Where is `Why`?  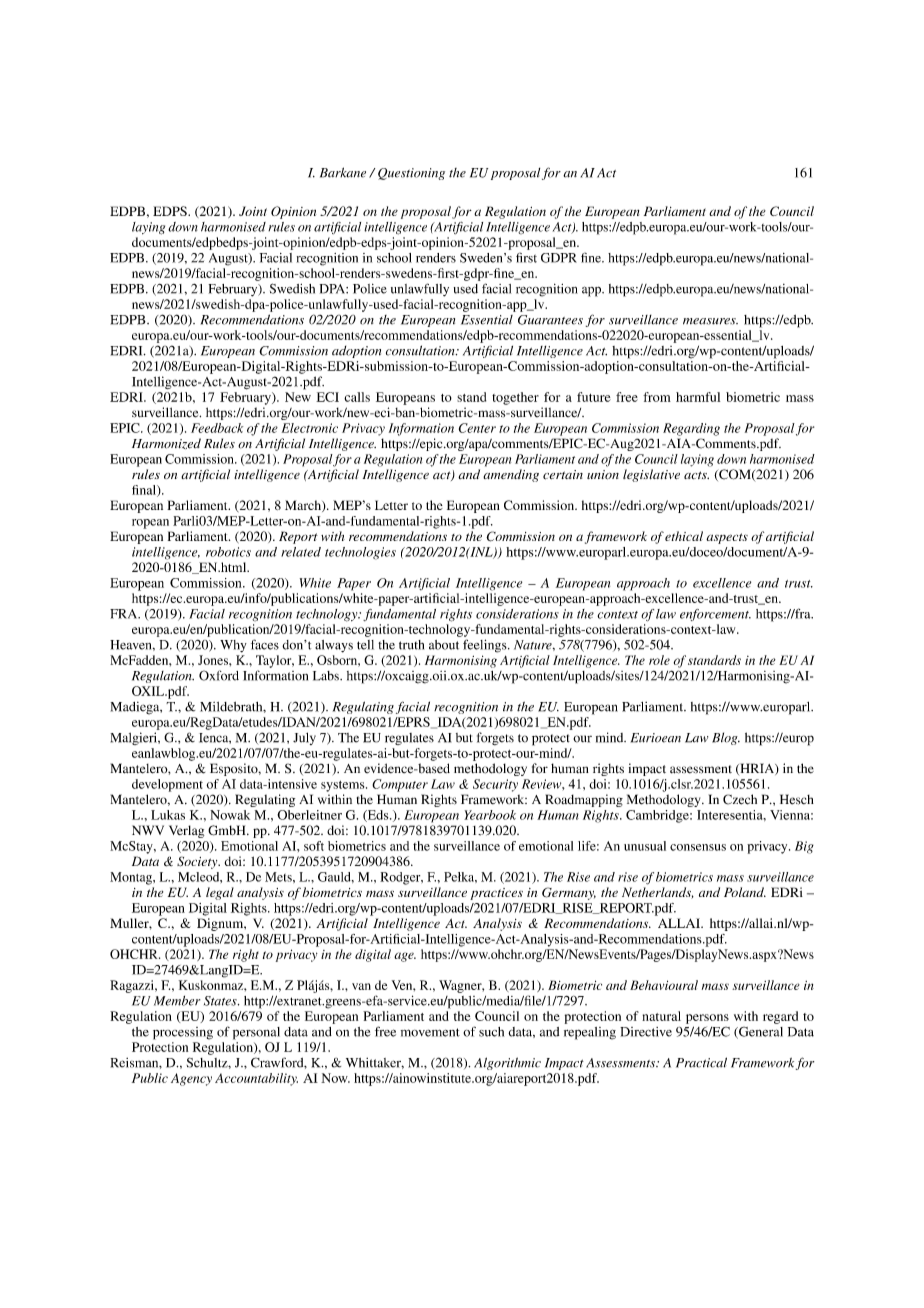
Why is located at coordinates (233, 646).
